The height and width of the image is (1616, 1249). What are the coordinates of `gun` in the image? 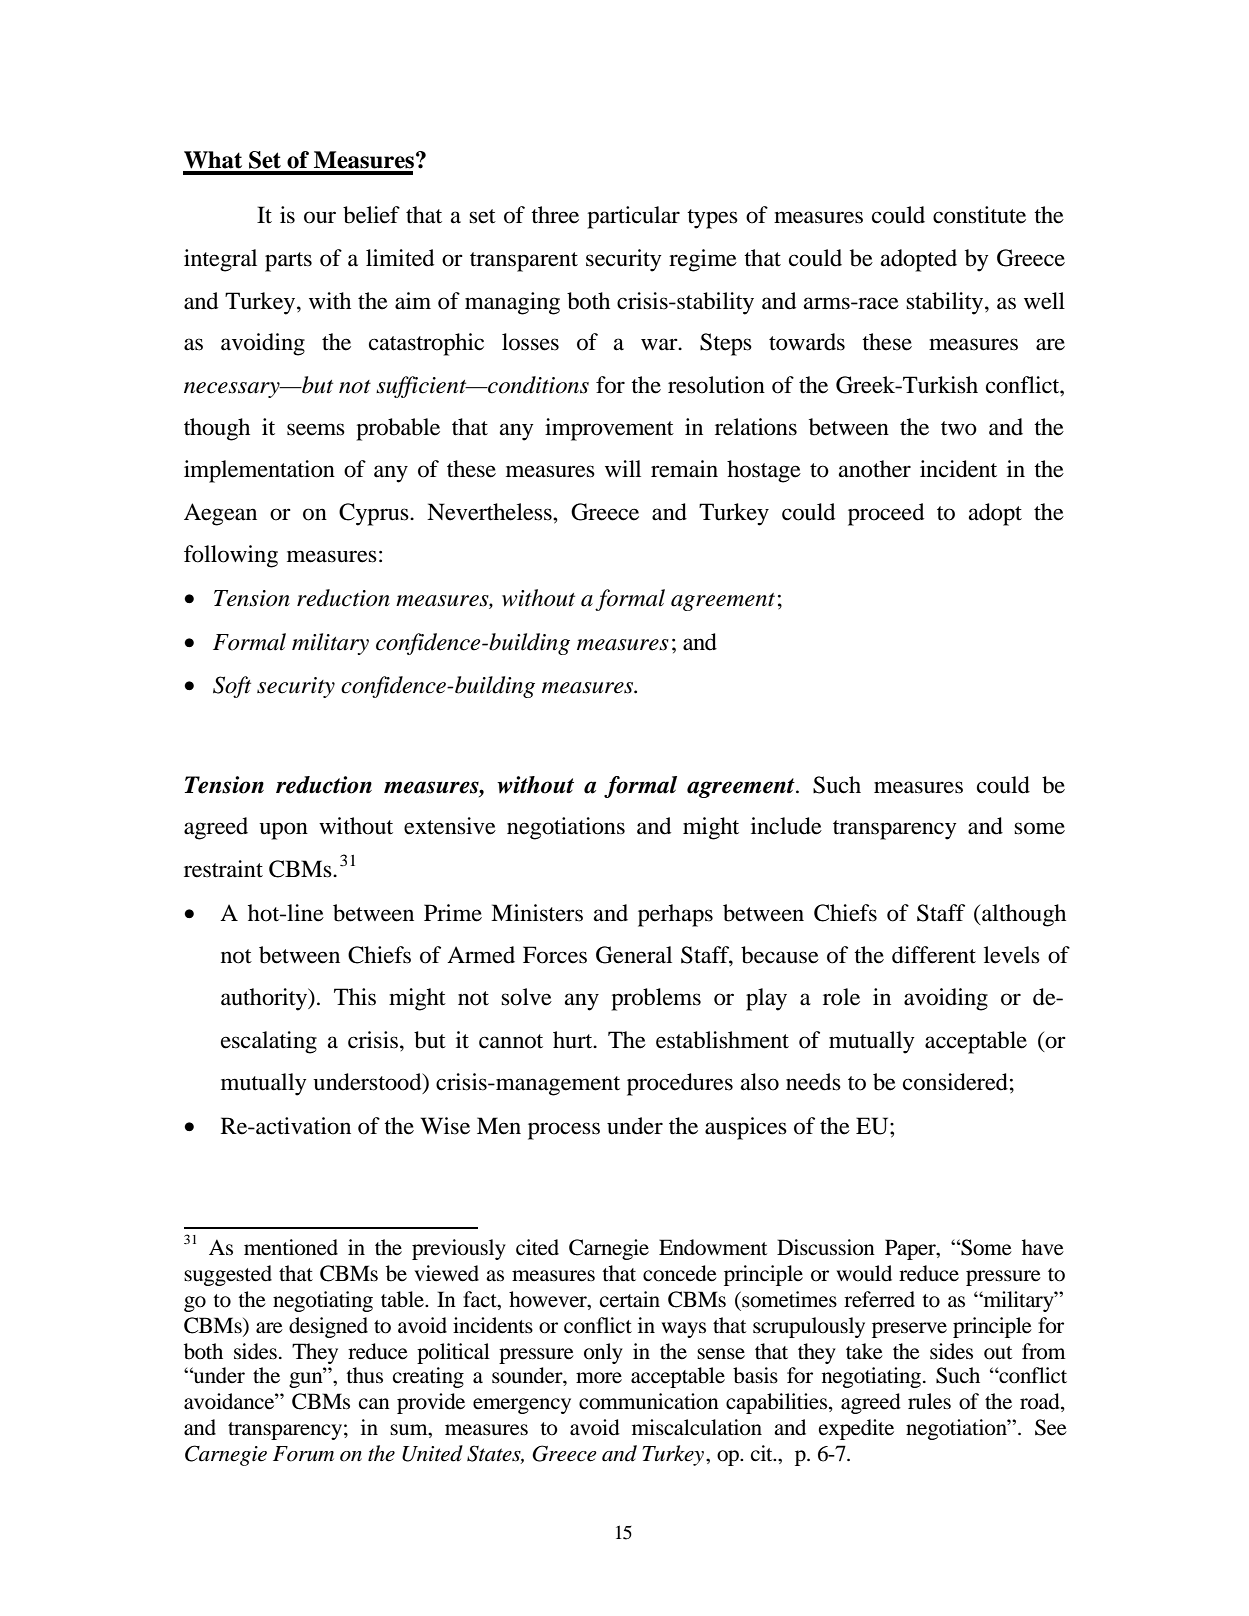 It's located at (307, 1379).
